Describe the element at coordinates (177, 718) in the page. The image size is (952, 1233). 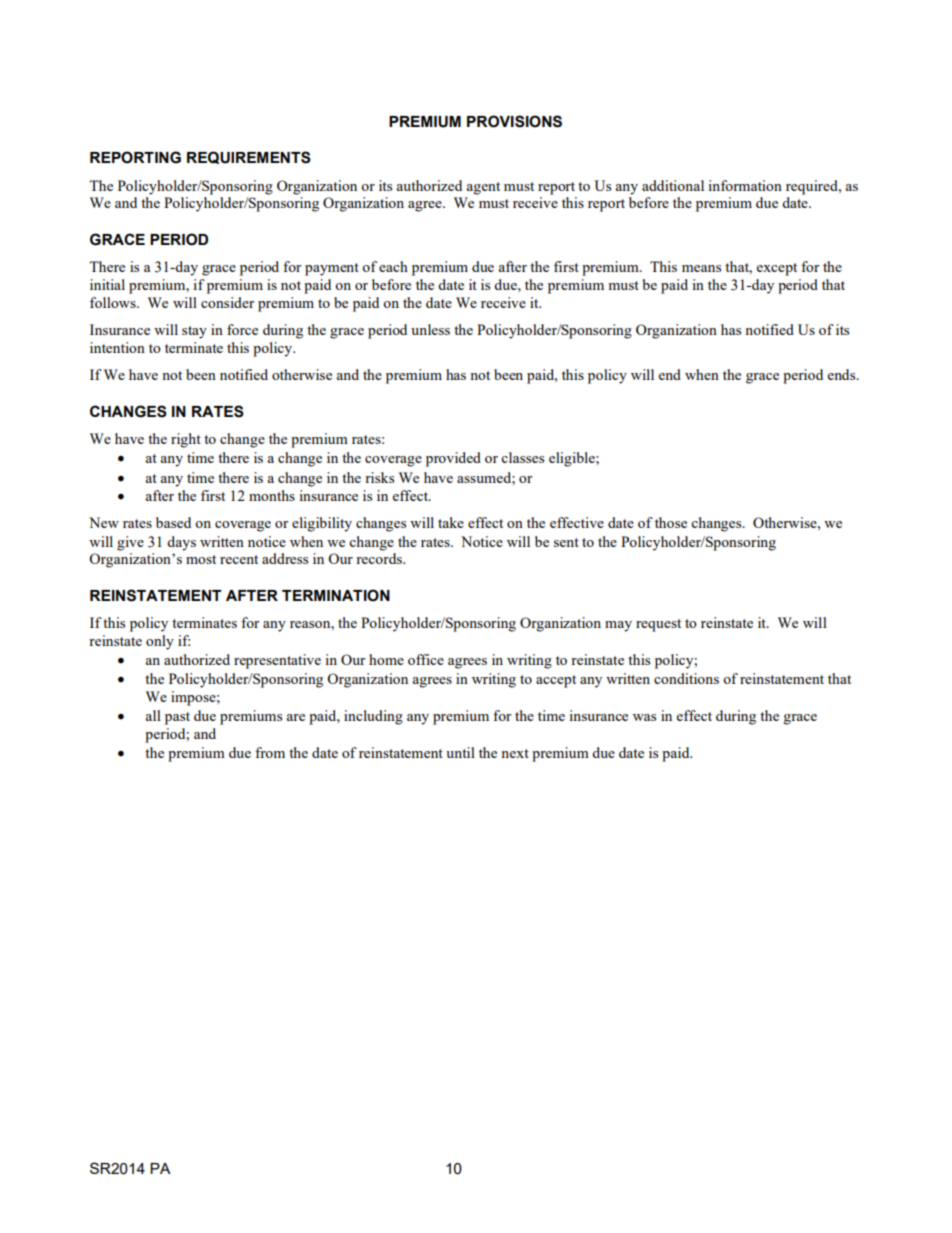
I see `past` at that location.
